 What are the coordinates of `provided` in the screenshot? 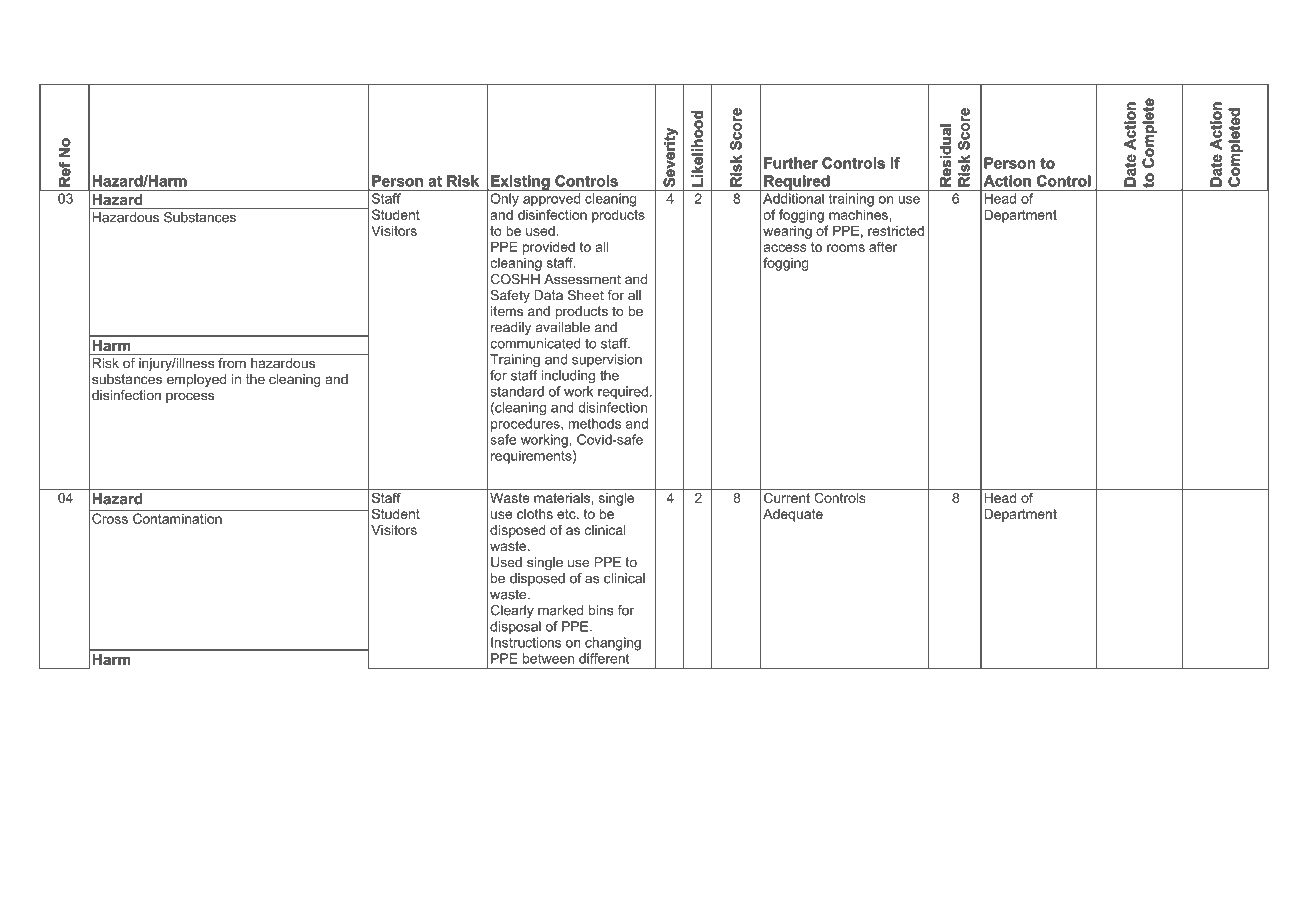 It's located at (549, 248).
